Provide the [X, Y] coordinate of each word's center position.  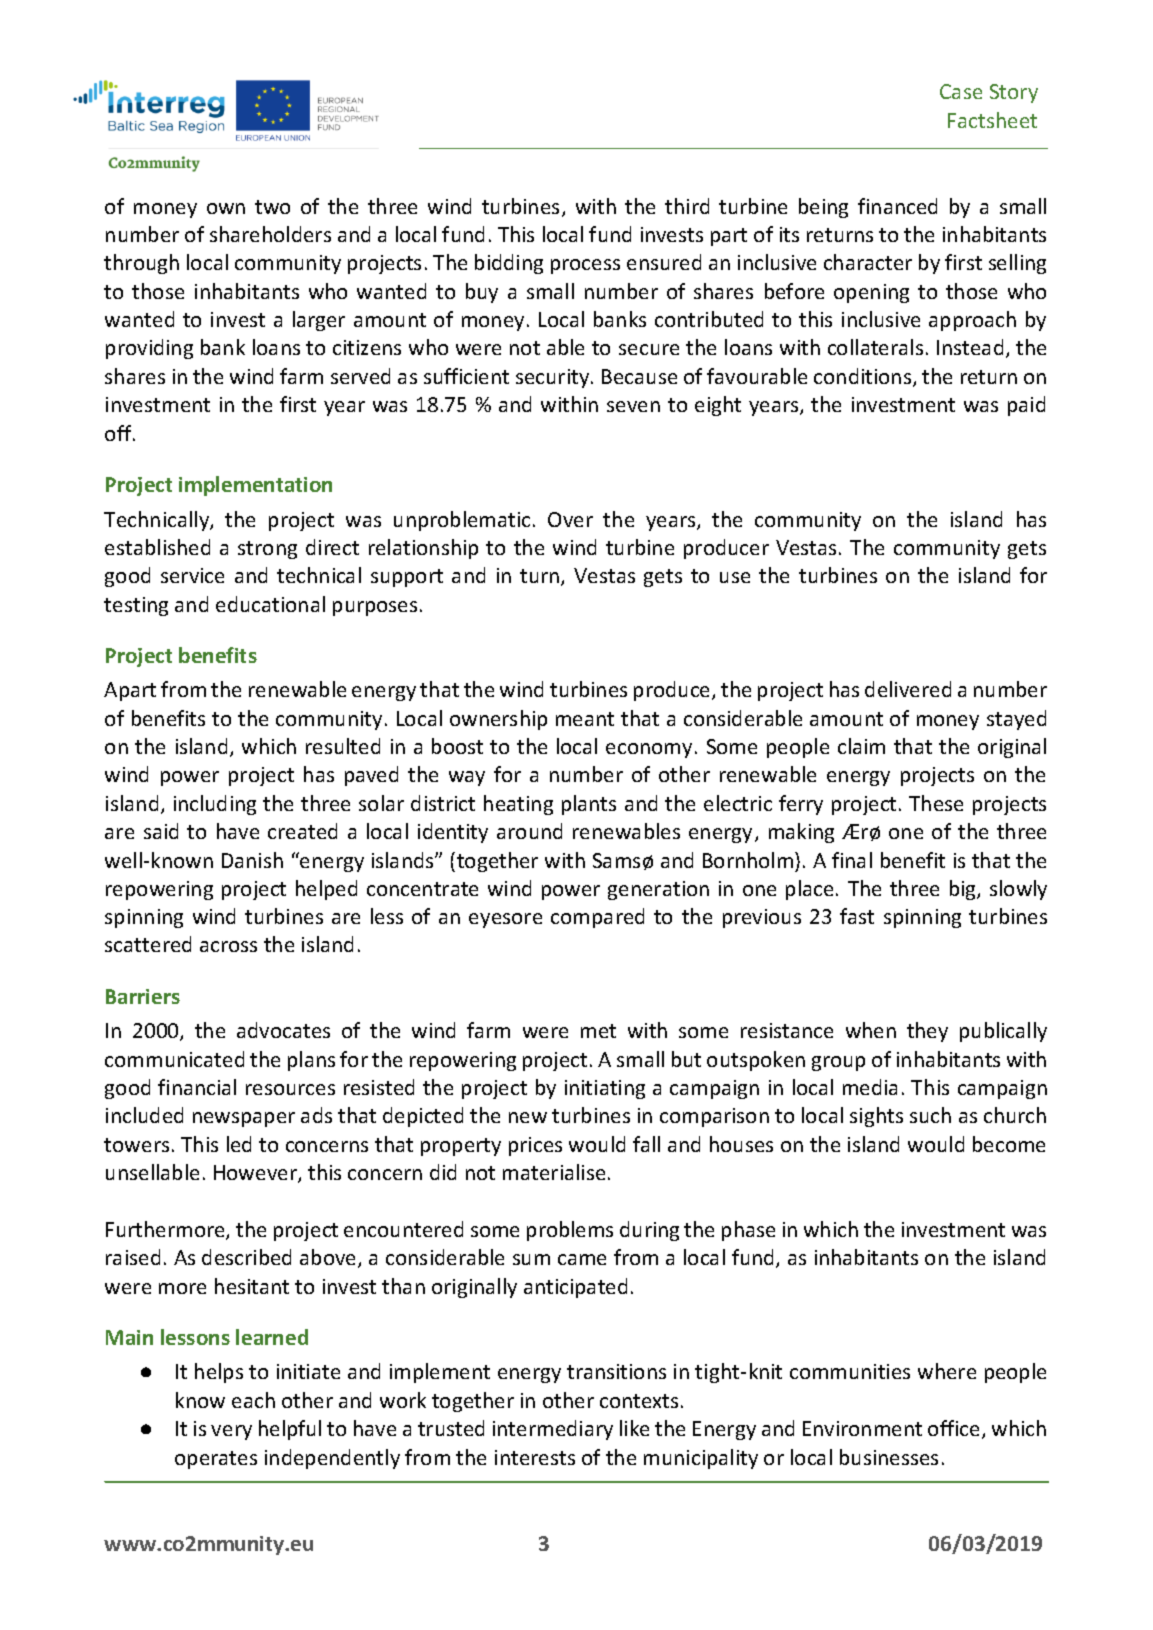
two [272, 207]
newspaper [244, 1119]
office [953, 1428]
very [231, 1432]
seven [633, 406]
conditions [864, 377]
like [634, 1428]
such [930, 1115]
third [687, 206]
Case [961, 91]
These [936, 803]
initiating [605, 1089]
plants [589, 805]
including [215, 805]
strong [267, 550]
